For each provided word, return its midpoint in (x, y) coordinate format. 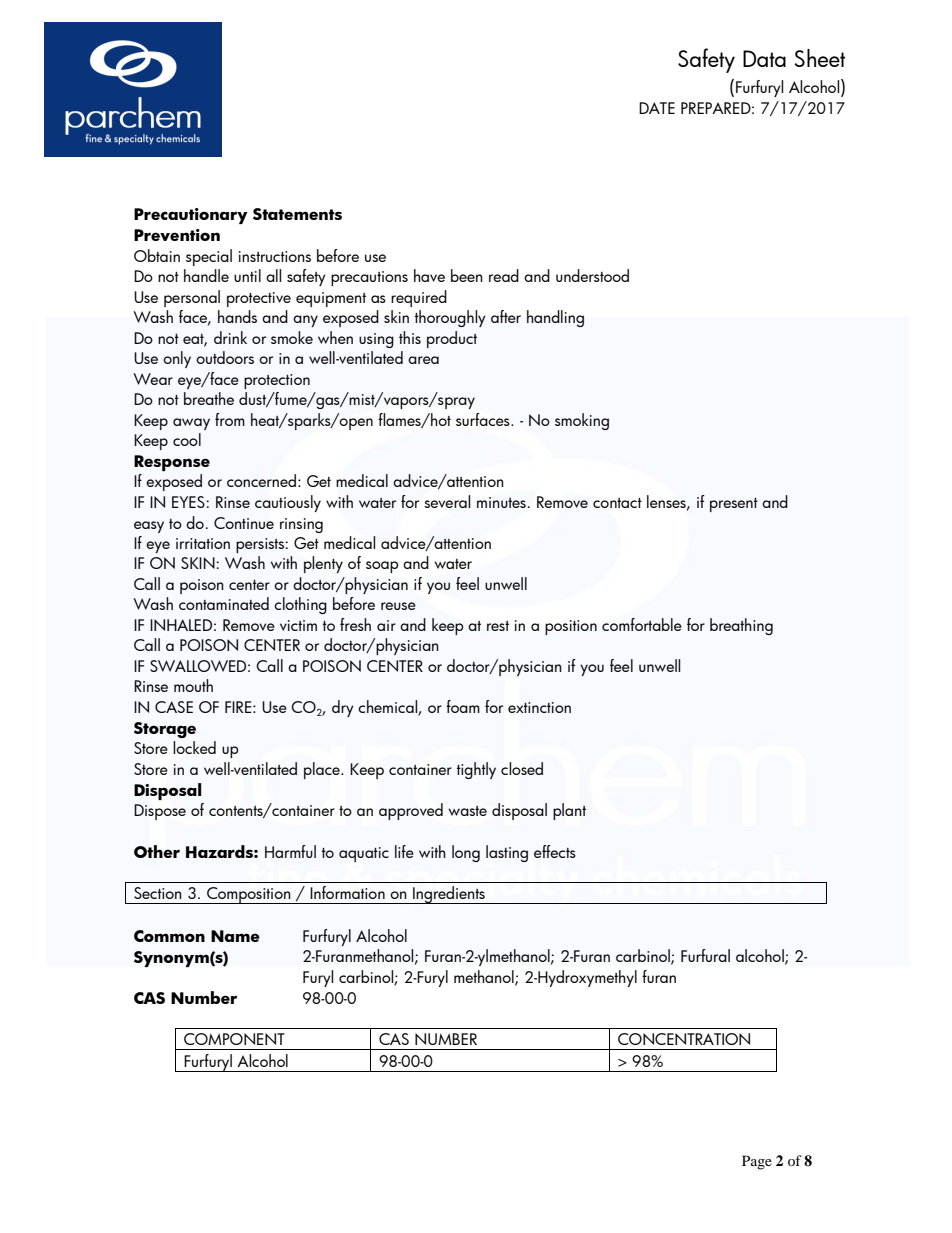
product (452, 339)
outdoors (225, 357)
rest (498, 626)
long (466, 853)
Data (764, 58)
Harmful (290, 851)
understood (592, 275)
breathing (741, 626)
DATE (657, 108)
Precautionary (191, 216)
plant (569, 811)
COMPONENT (234, 1039)
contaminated (224, 603)
